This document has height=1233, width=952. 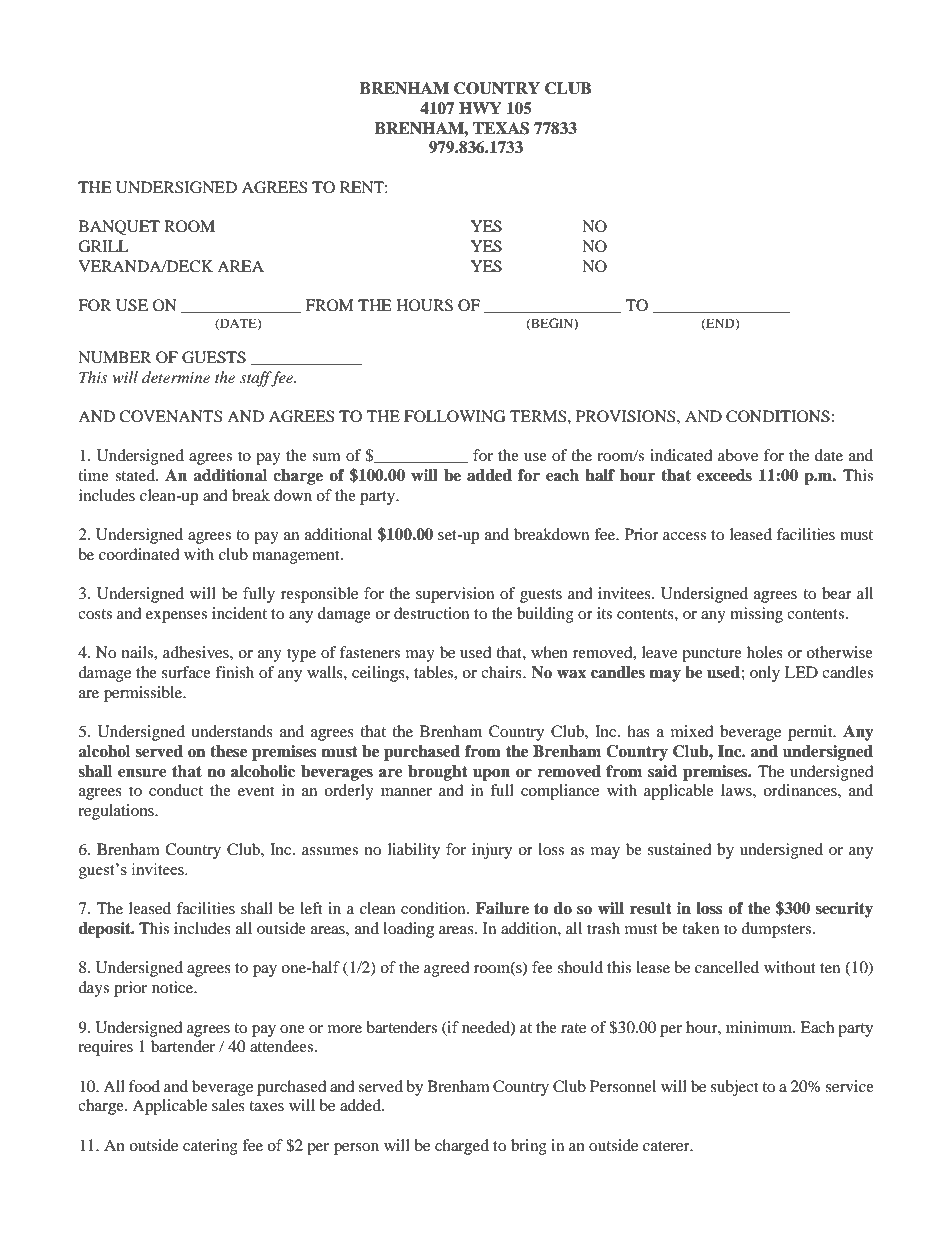 I want to click on sales, so click(x=228, y=1105).
